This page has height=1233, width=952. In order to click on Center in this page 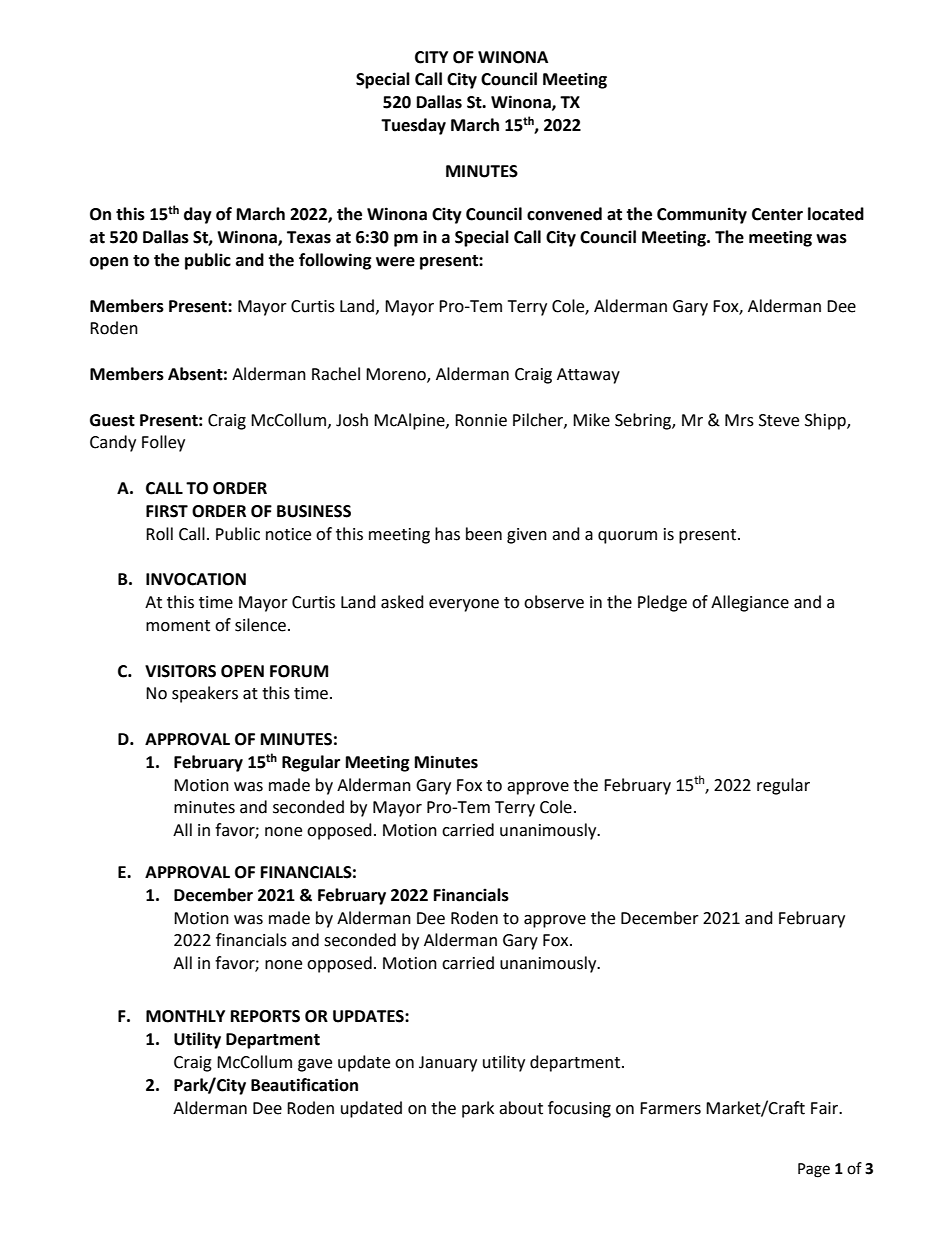, I will do `click(777, 214)`.
